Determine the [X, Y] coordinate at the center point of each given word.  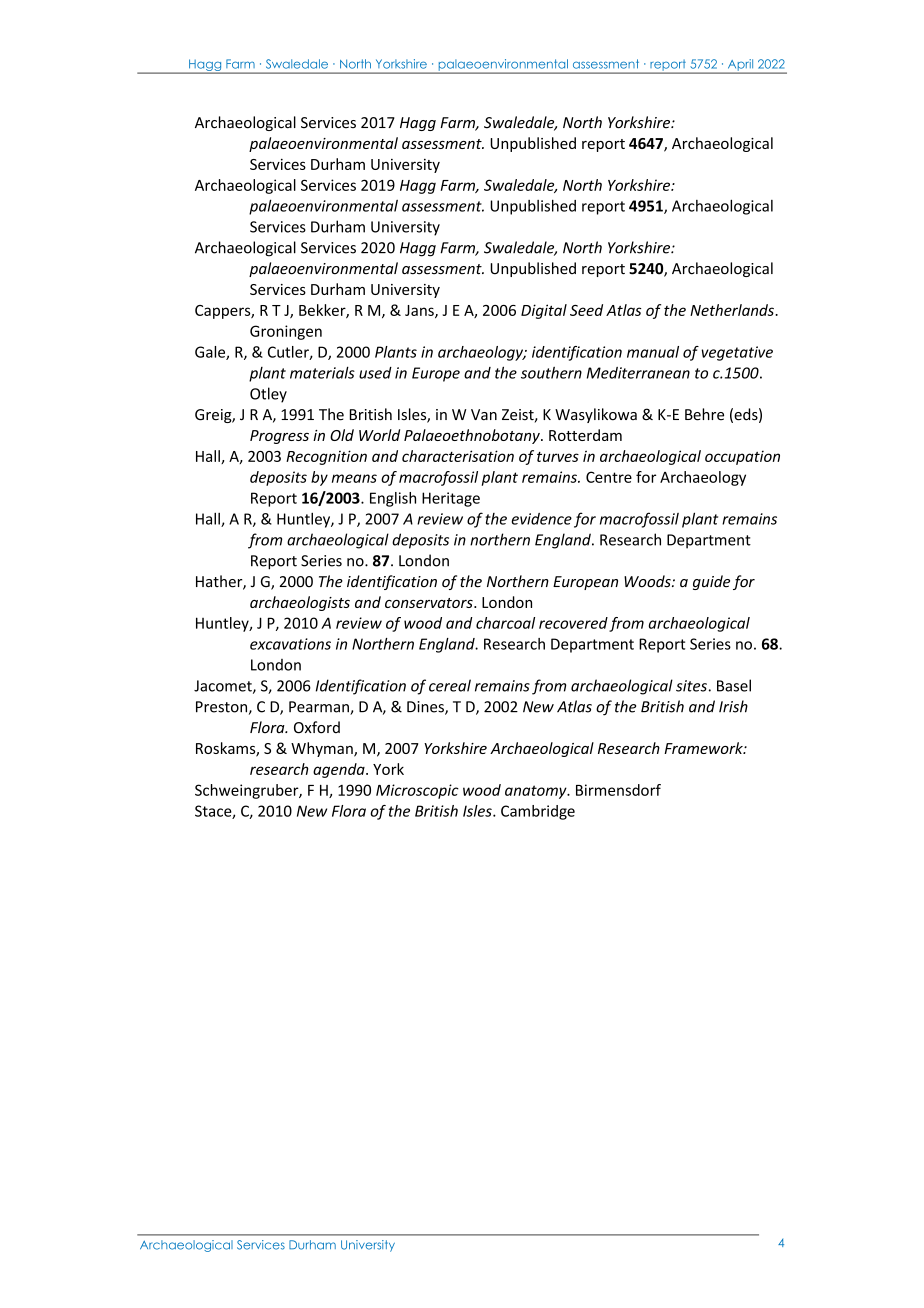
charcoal [505, 623]
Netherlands [733, 310]
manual [653, 352]
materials [322, 372]
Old [342, 435]
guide [711, 582]
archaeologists [300, 603]
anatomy [537, 792]
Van [484, 415]
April [740, 66]
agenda [340, 770]
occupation [742, 457]
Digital [544, 311]
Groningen [286, 332]
